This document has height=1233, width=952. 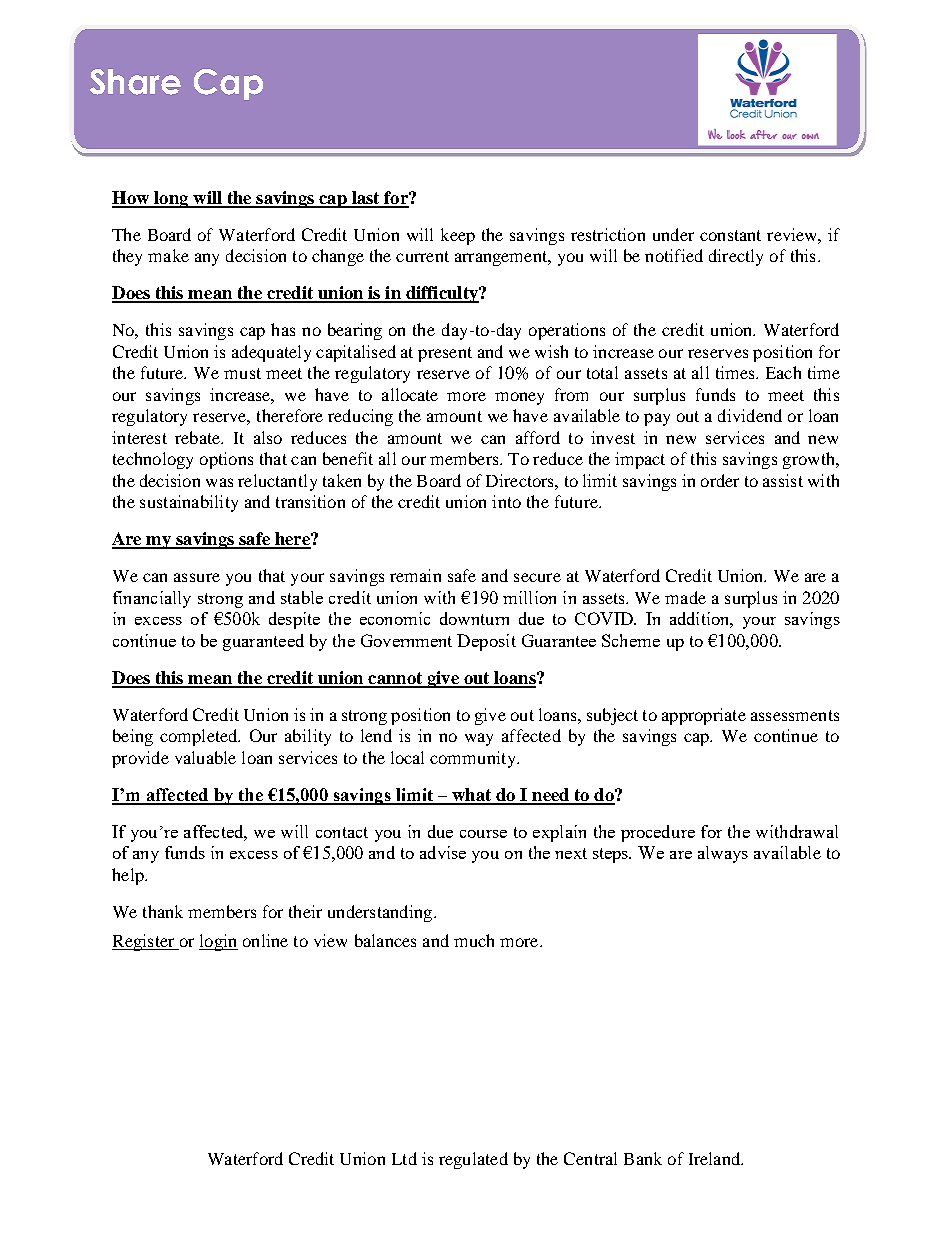 What do you see at coordinates (135, 82) in the document?
I see `Share` at bounding box center [135, 82].
